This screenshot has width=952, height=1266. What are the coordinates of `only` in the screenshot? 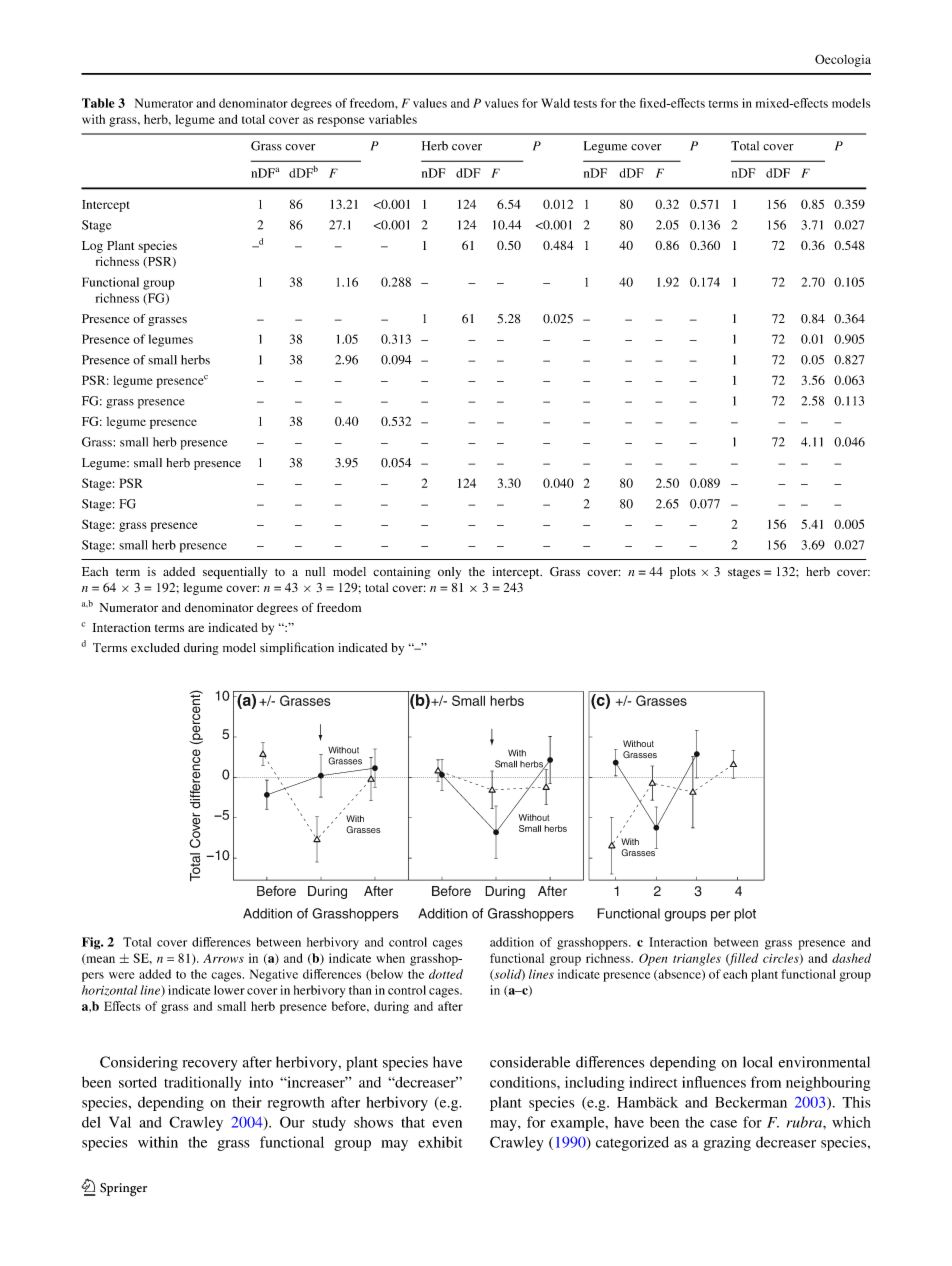 It's located at (449, 573).
